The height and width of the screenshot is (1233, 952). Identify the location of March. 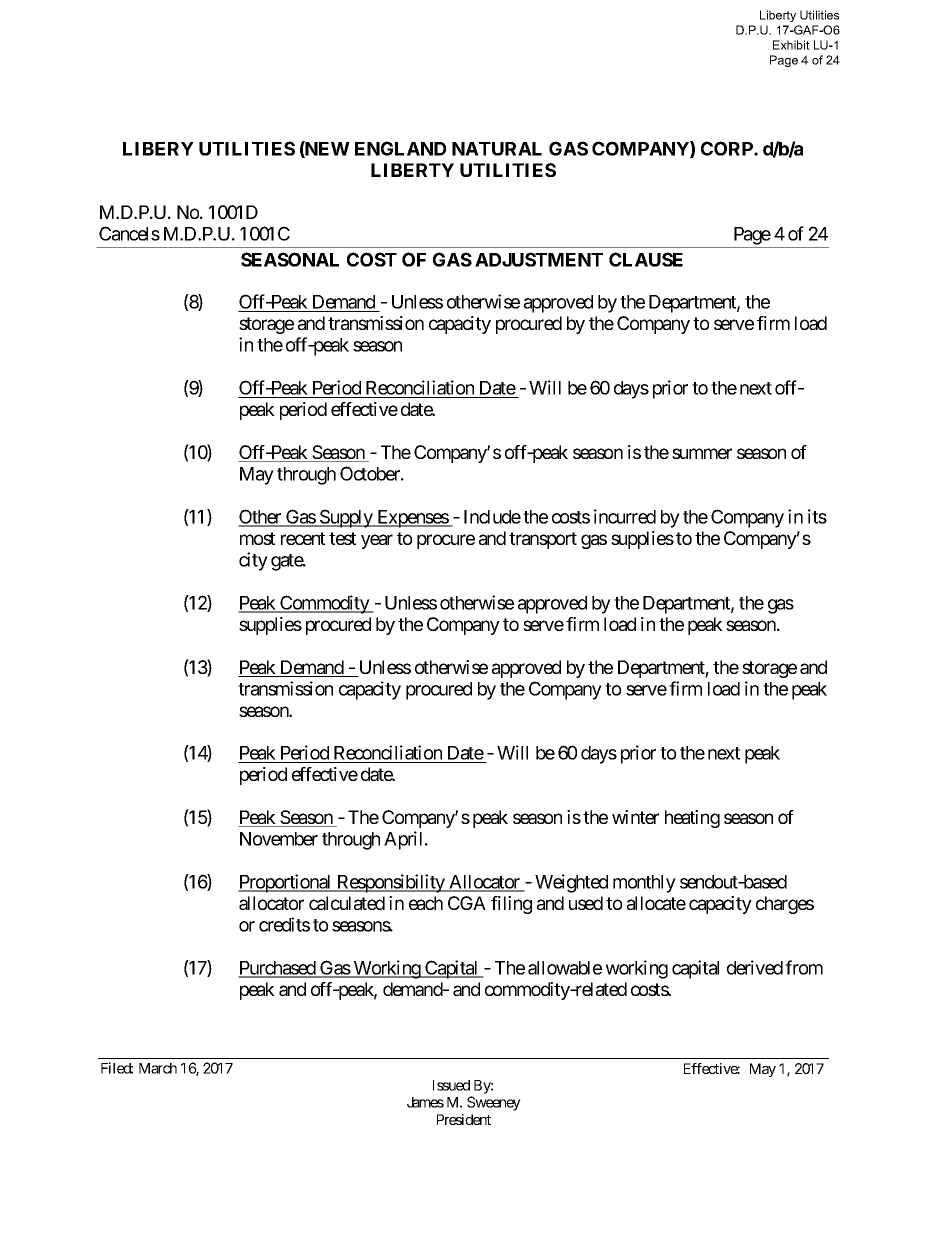
(158, 1068).
